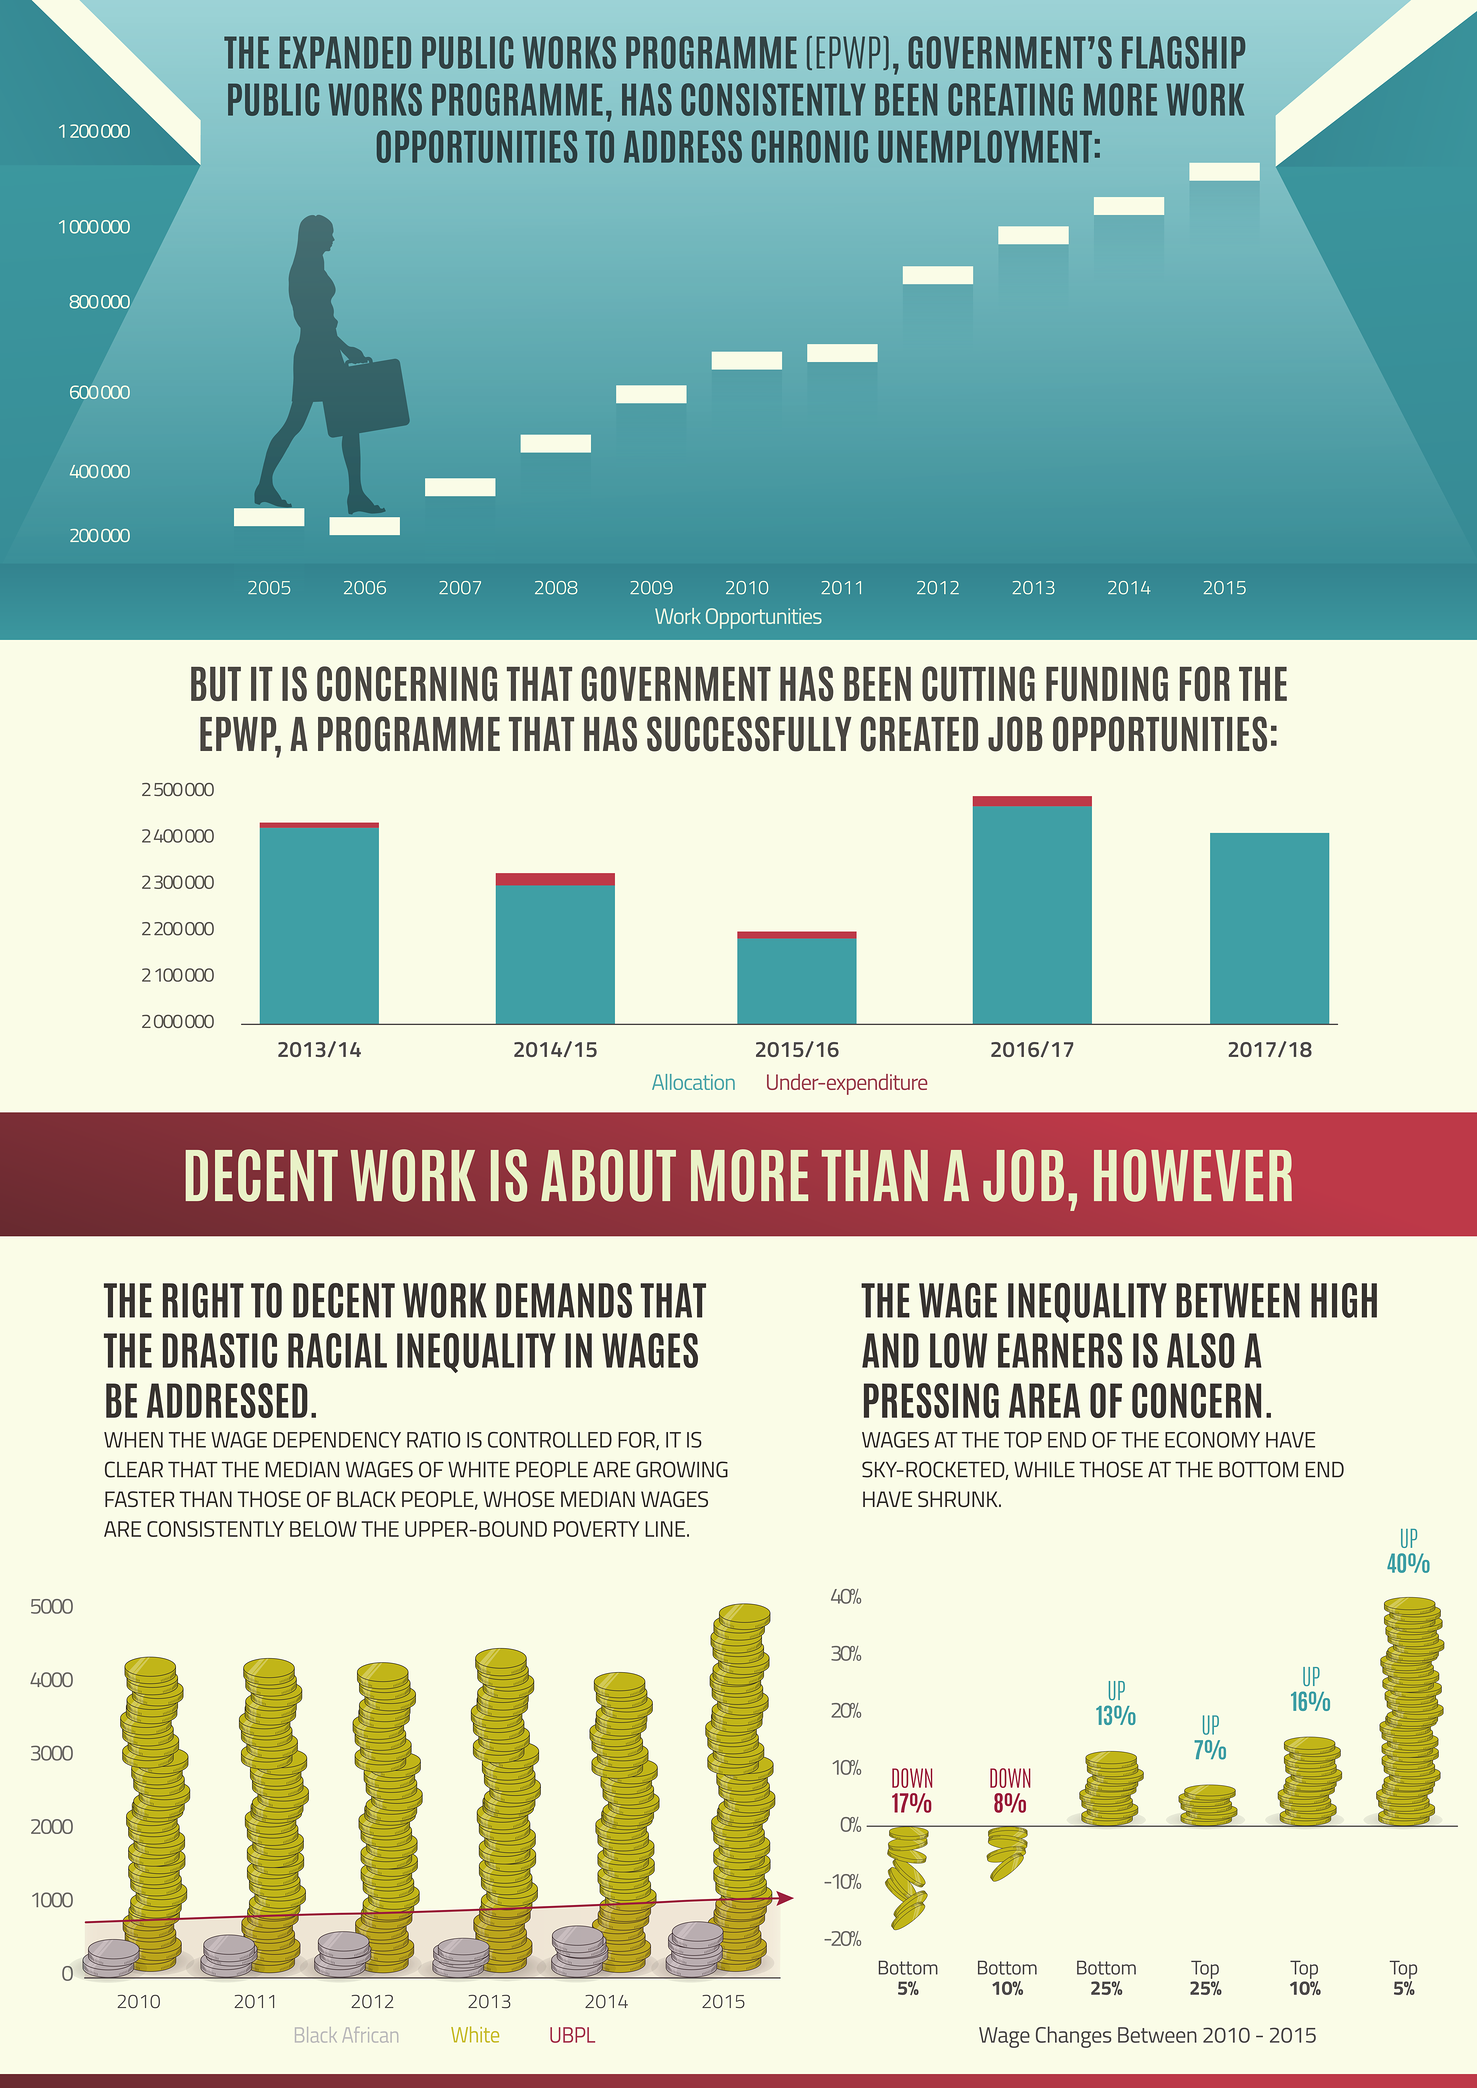 Image resolution: width=1477 pixels, height=2088 pixels. What do you see at coordinates (1107, 683) in the screenshot?
I see `FUNDING` at bounding box center [1107, 683].
